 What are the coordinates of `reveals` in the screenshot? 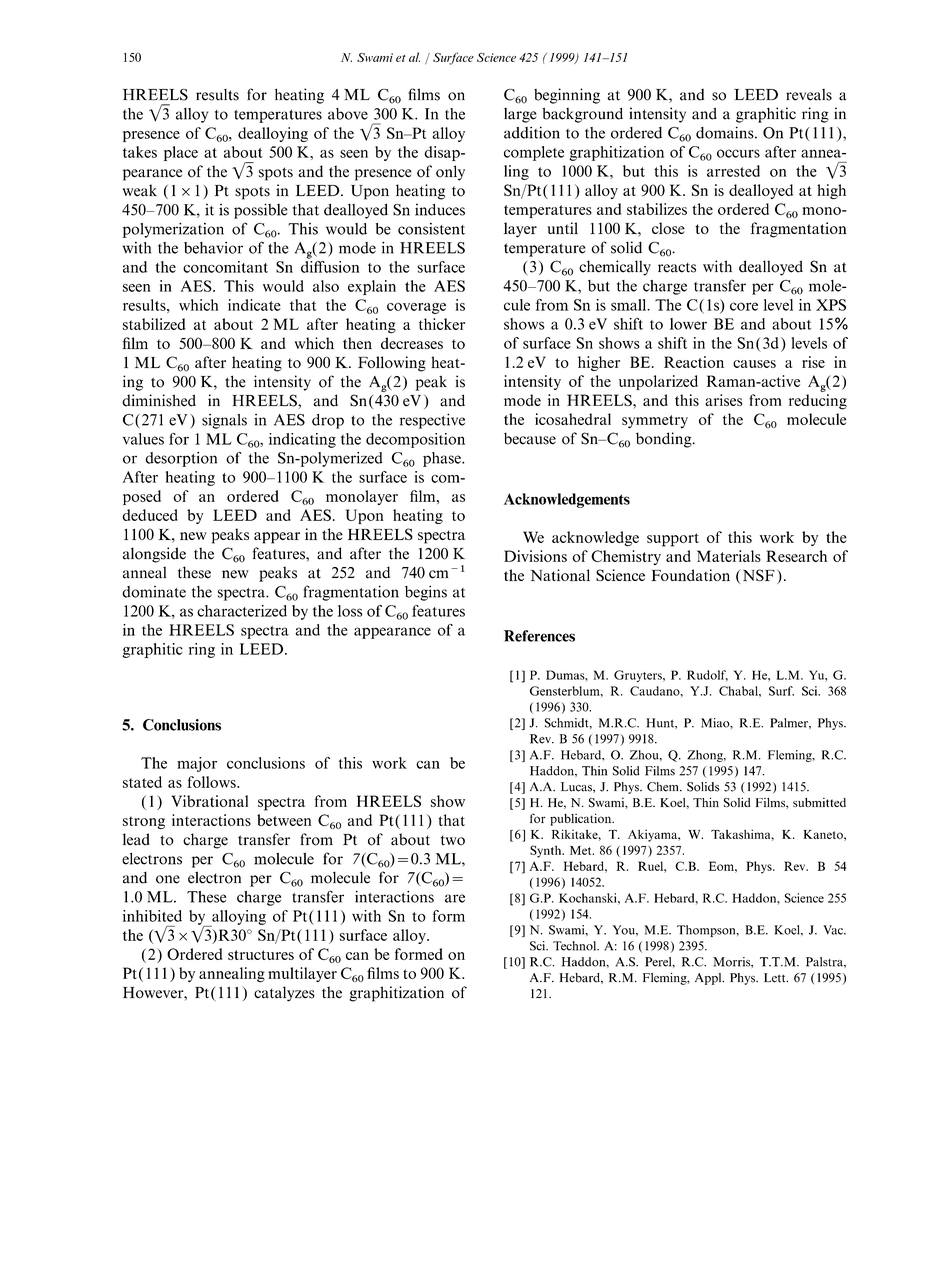 It's located at (809, 95).
